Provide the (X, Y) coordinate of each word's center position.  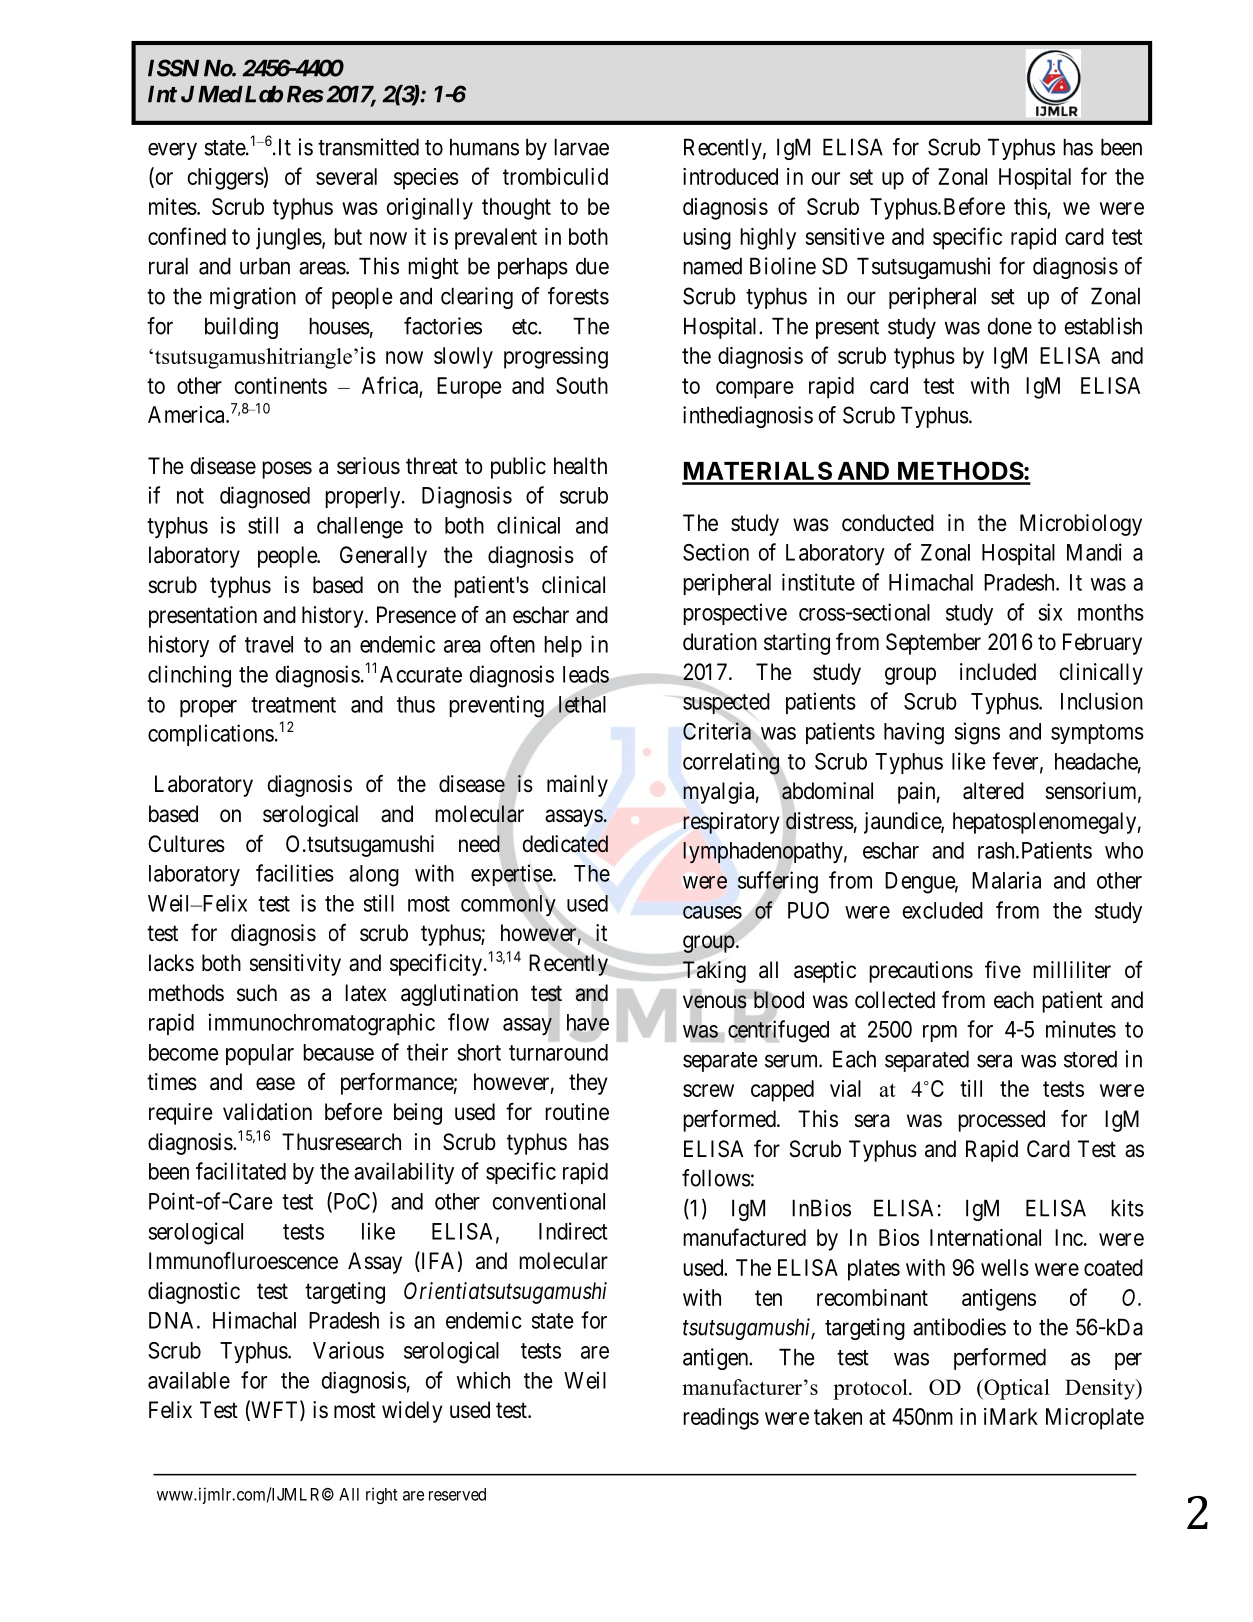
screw (708, 1090)
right (382, 1495)
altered (993, 791)
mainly (577, 786)
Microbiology (1081, 525)
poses (287, 470)
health (580, 466)
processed (1001, 1121)
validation (267, 1112)
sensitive (845, 236)
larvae (581, 147)
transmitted (368, 147)
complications (211, 735)
